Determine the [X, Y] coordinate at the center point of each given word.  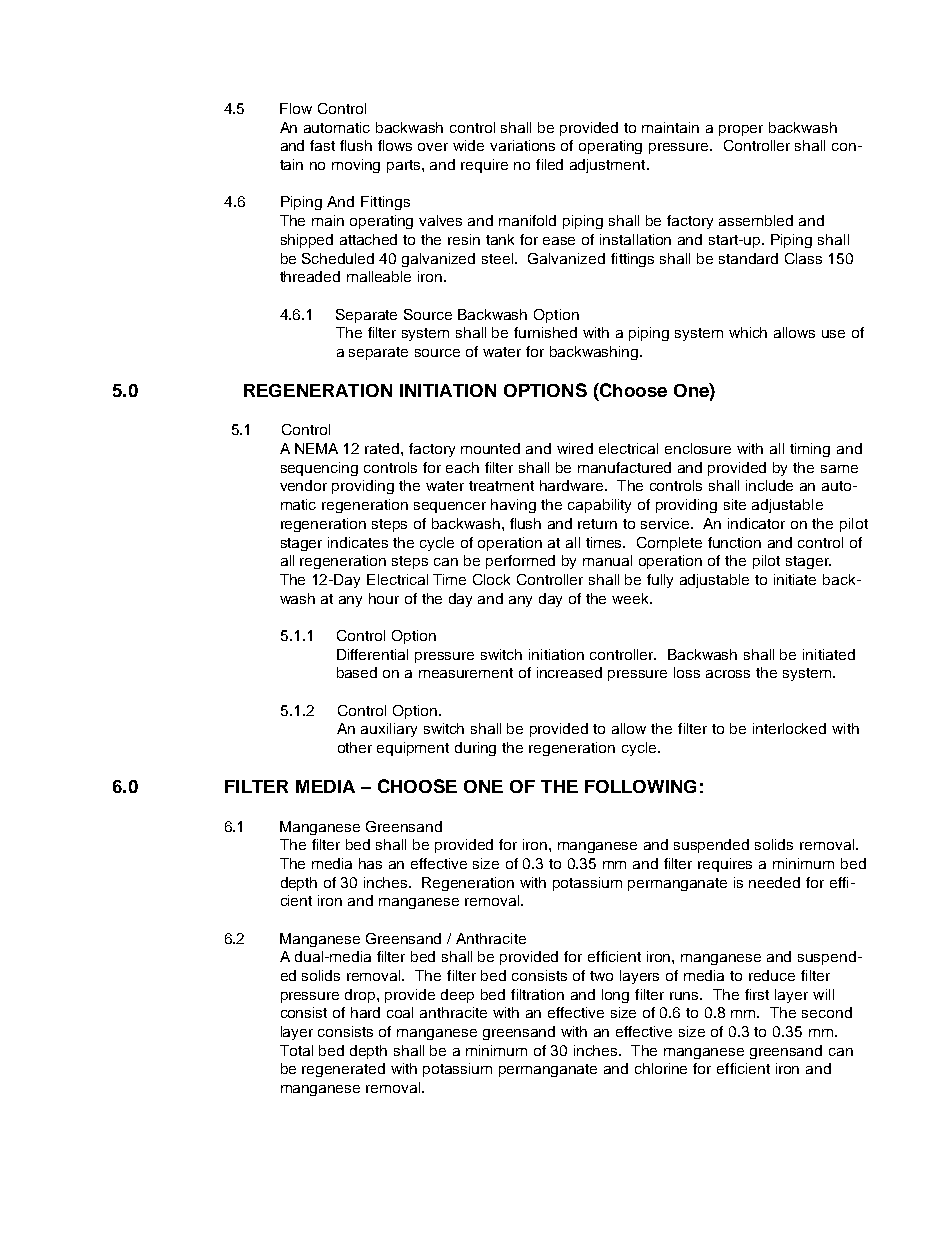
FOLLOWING [640, 786]
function [734, 542]
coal [400, 1012]
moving [356, 166]
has [370, 863]
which [748, 332]
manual [607, 560]
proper [741, 130]
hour [384, 598]
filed [549, 164]
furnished [545, 332]
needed [774, 882]
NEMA [316, 448]
